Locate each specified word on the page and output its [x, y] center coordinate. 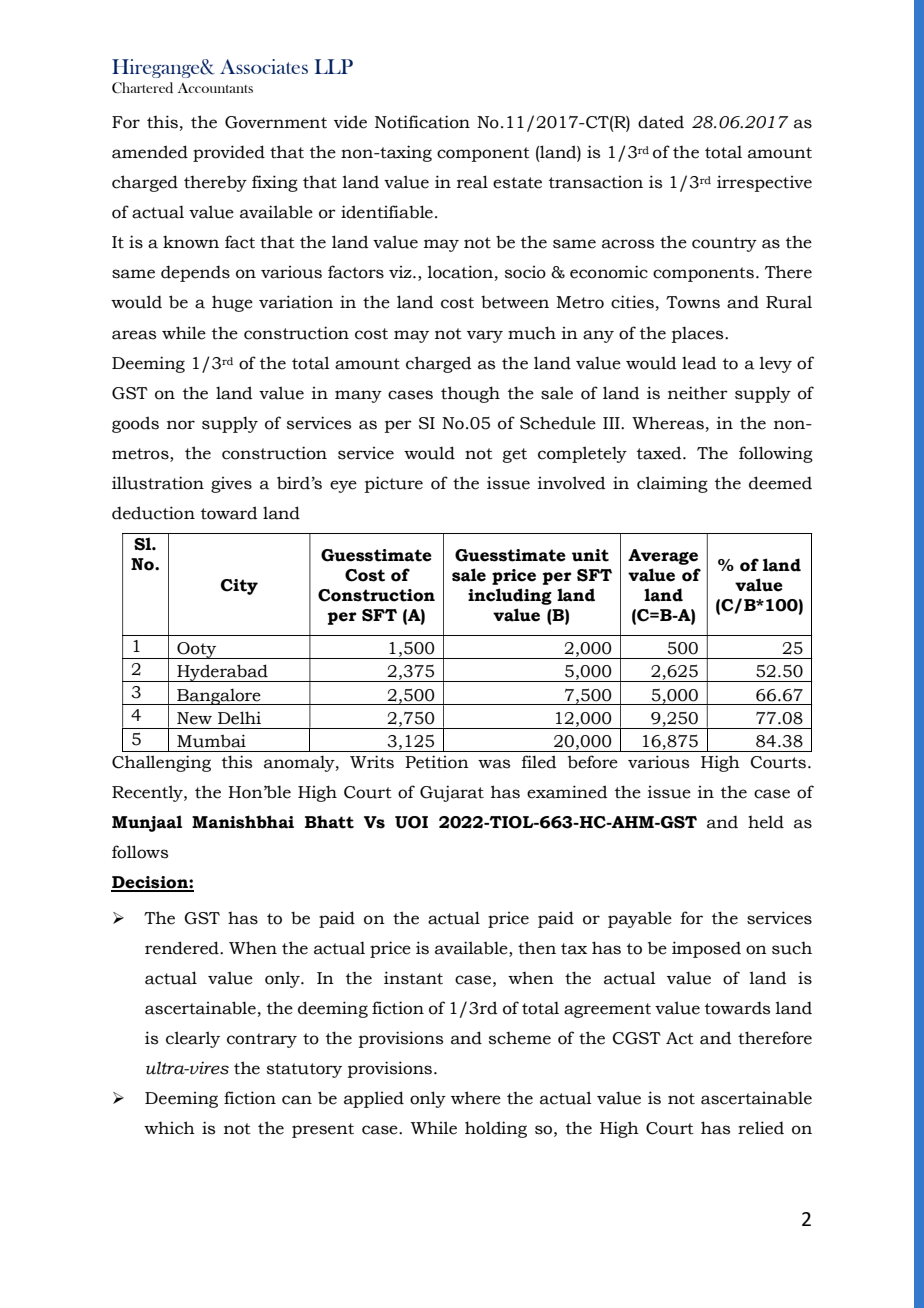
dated [661, 122]
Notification [422, 122]
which [169, 1128]
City [239, 587]
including [510, 596]
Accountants [215, 88]
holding [496, 1129]
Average [663, 557]
